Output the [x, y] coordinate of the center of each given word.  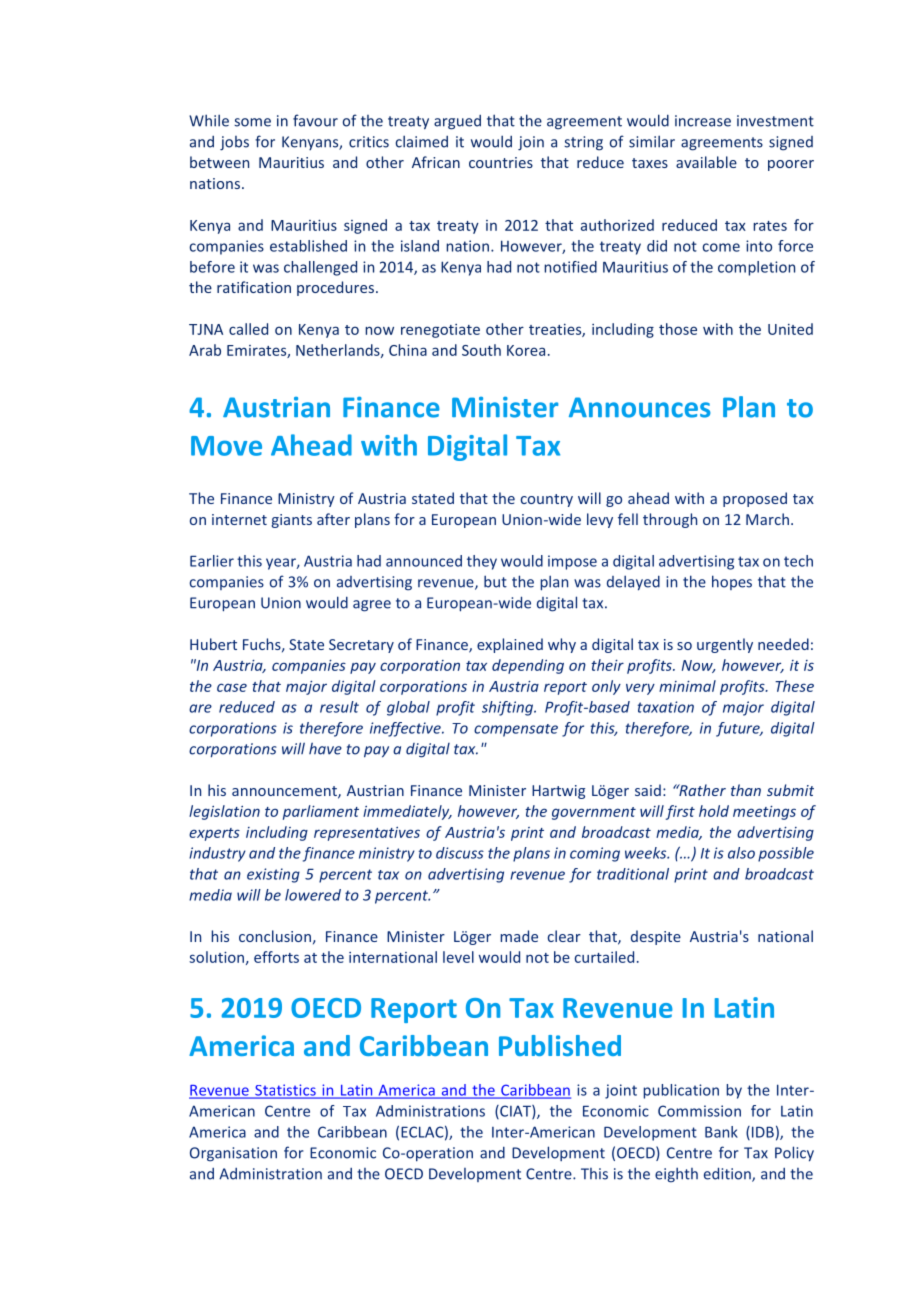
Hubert [213, 644]
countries [501, 162]
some [252, 122]
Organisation [233, 1154]
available [706, 162]
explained [510, 645]
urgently [725, 645]
